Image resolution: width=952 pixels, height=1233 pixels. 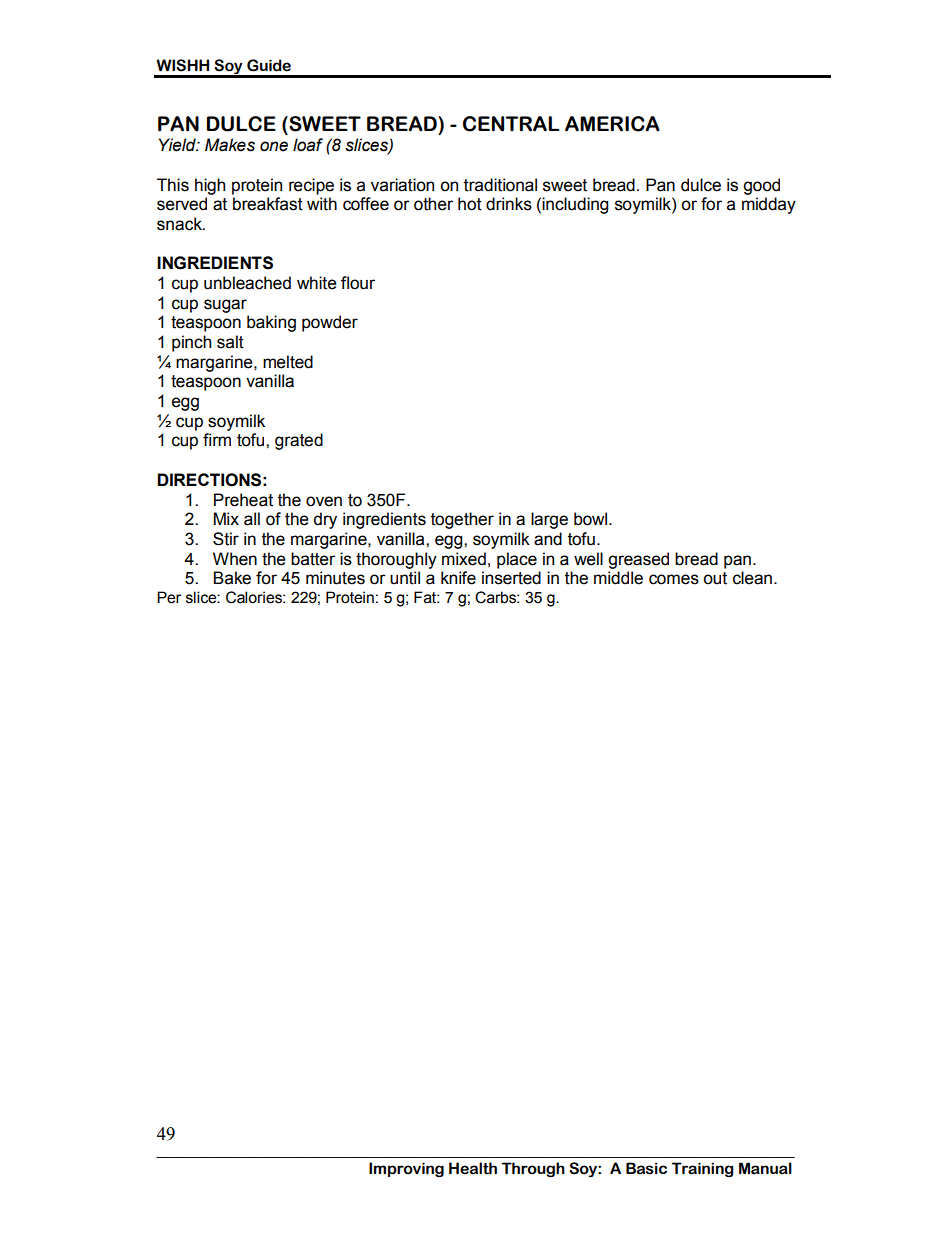 I want to click on Health, so click(x=473, y=1168).
